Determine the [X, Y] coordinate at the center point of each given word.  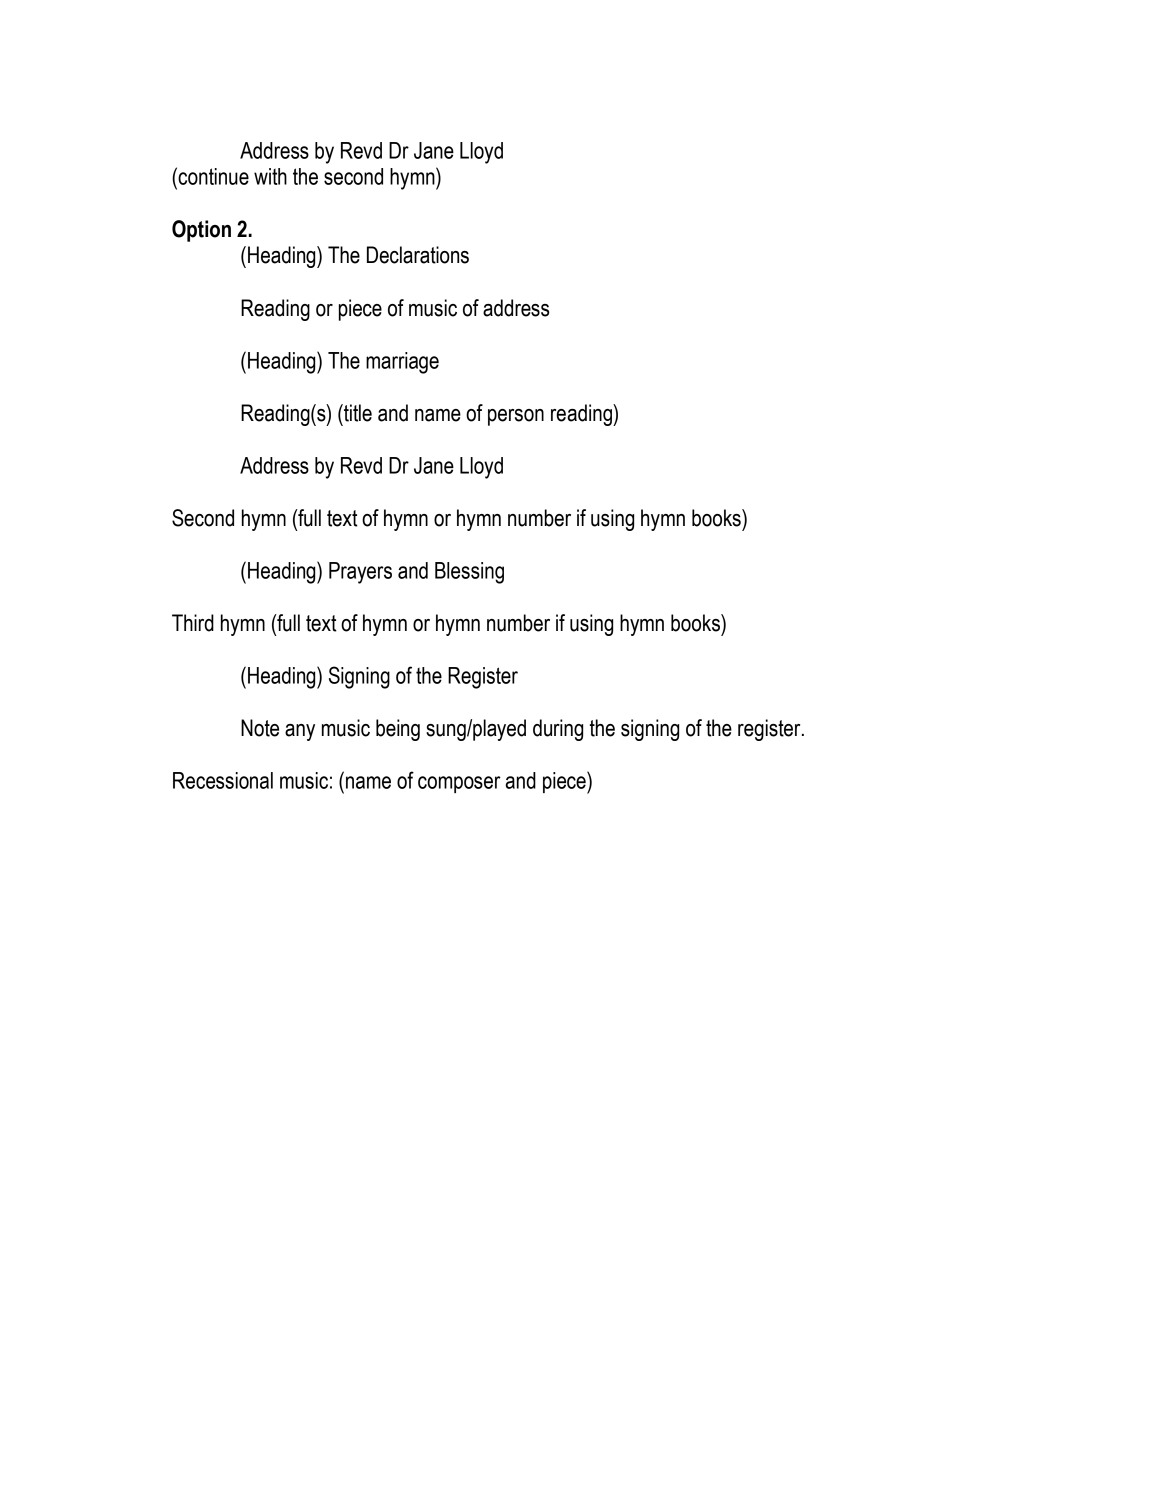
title [357, 413]
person [516, 417]
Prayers [360, 573]
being [398, 730]
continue [212, 176]
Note [260, 728]
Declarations [418, 255]
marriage [402, 363]
